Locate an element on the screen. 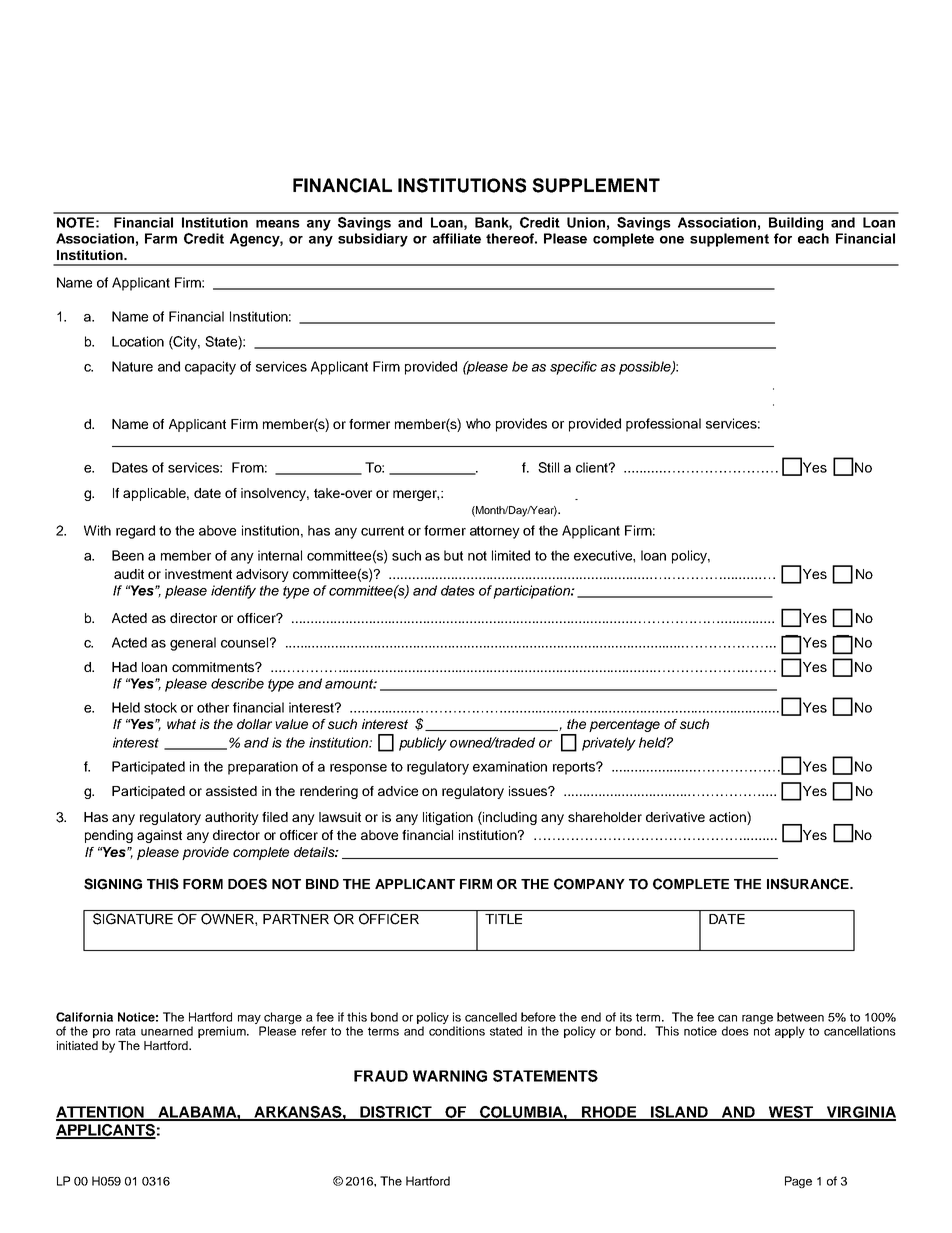 Image resolution: width=952 pixels, height=1233 pixels. each is located at coordinates (813, 238).
